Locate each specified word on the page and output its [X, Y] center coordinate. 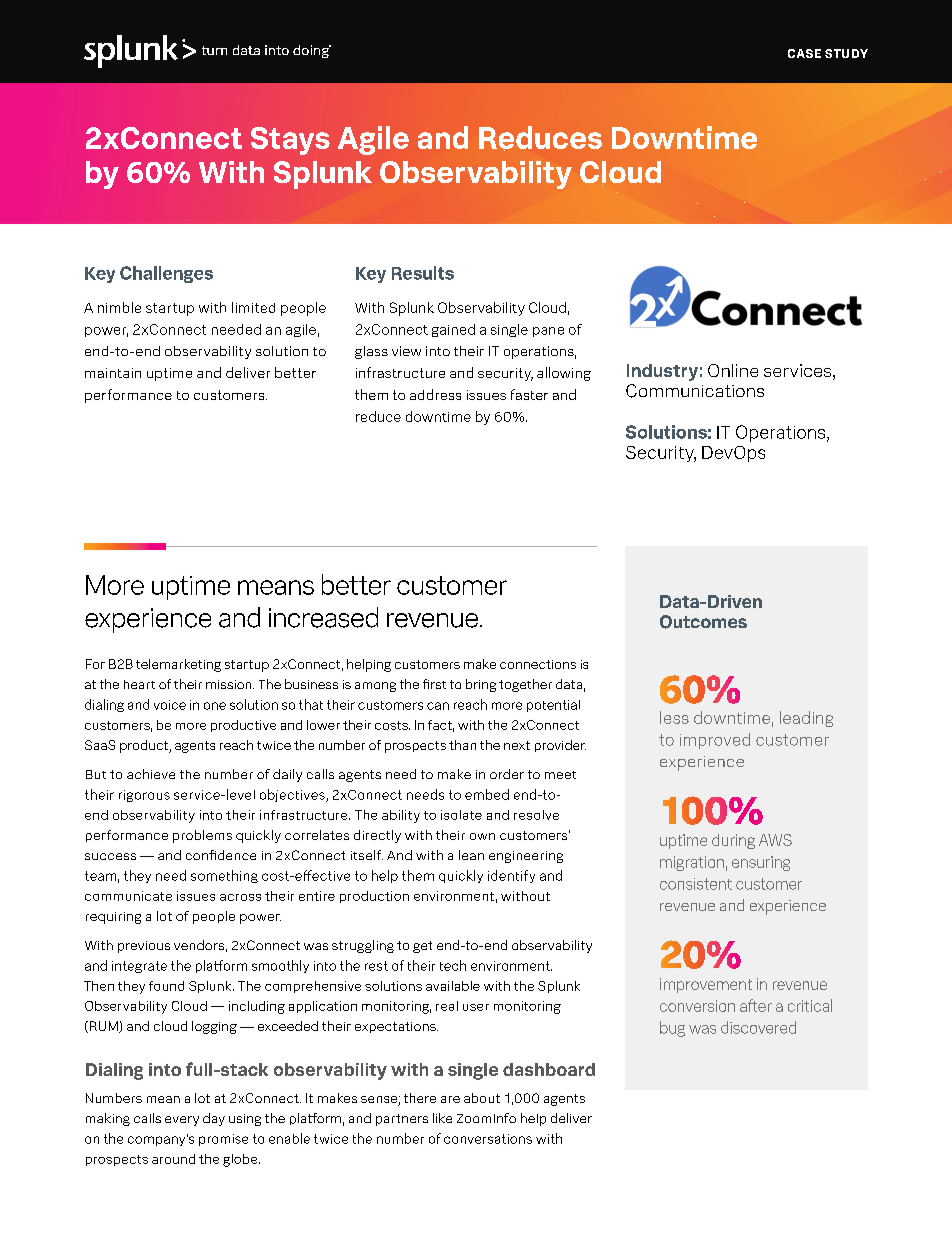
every [182, 1121]
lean [471, 855]
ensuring [761, 863]
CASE [804, 53]
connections [538, 664]
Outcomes [703, 622]
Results [423, 273]
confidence [221, 855]
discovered [758, 1027]
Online [733, 370]
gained [453, 330]
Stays [290, 141]
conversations [488, 1139]
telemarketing [178, 665]
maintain [113, 373]
